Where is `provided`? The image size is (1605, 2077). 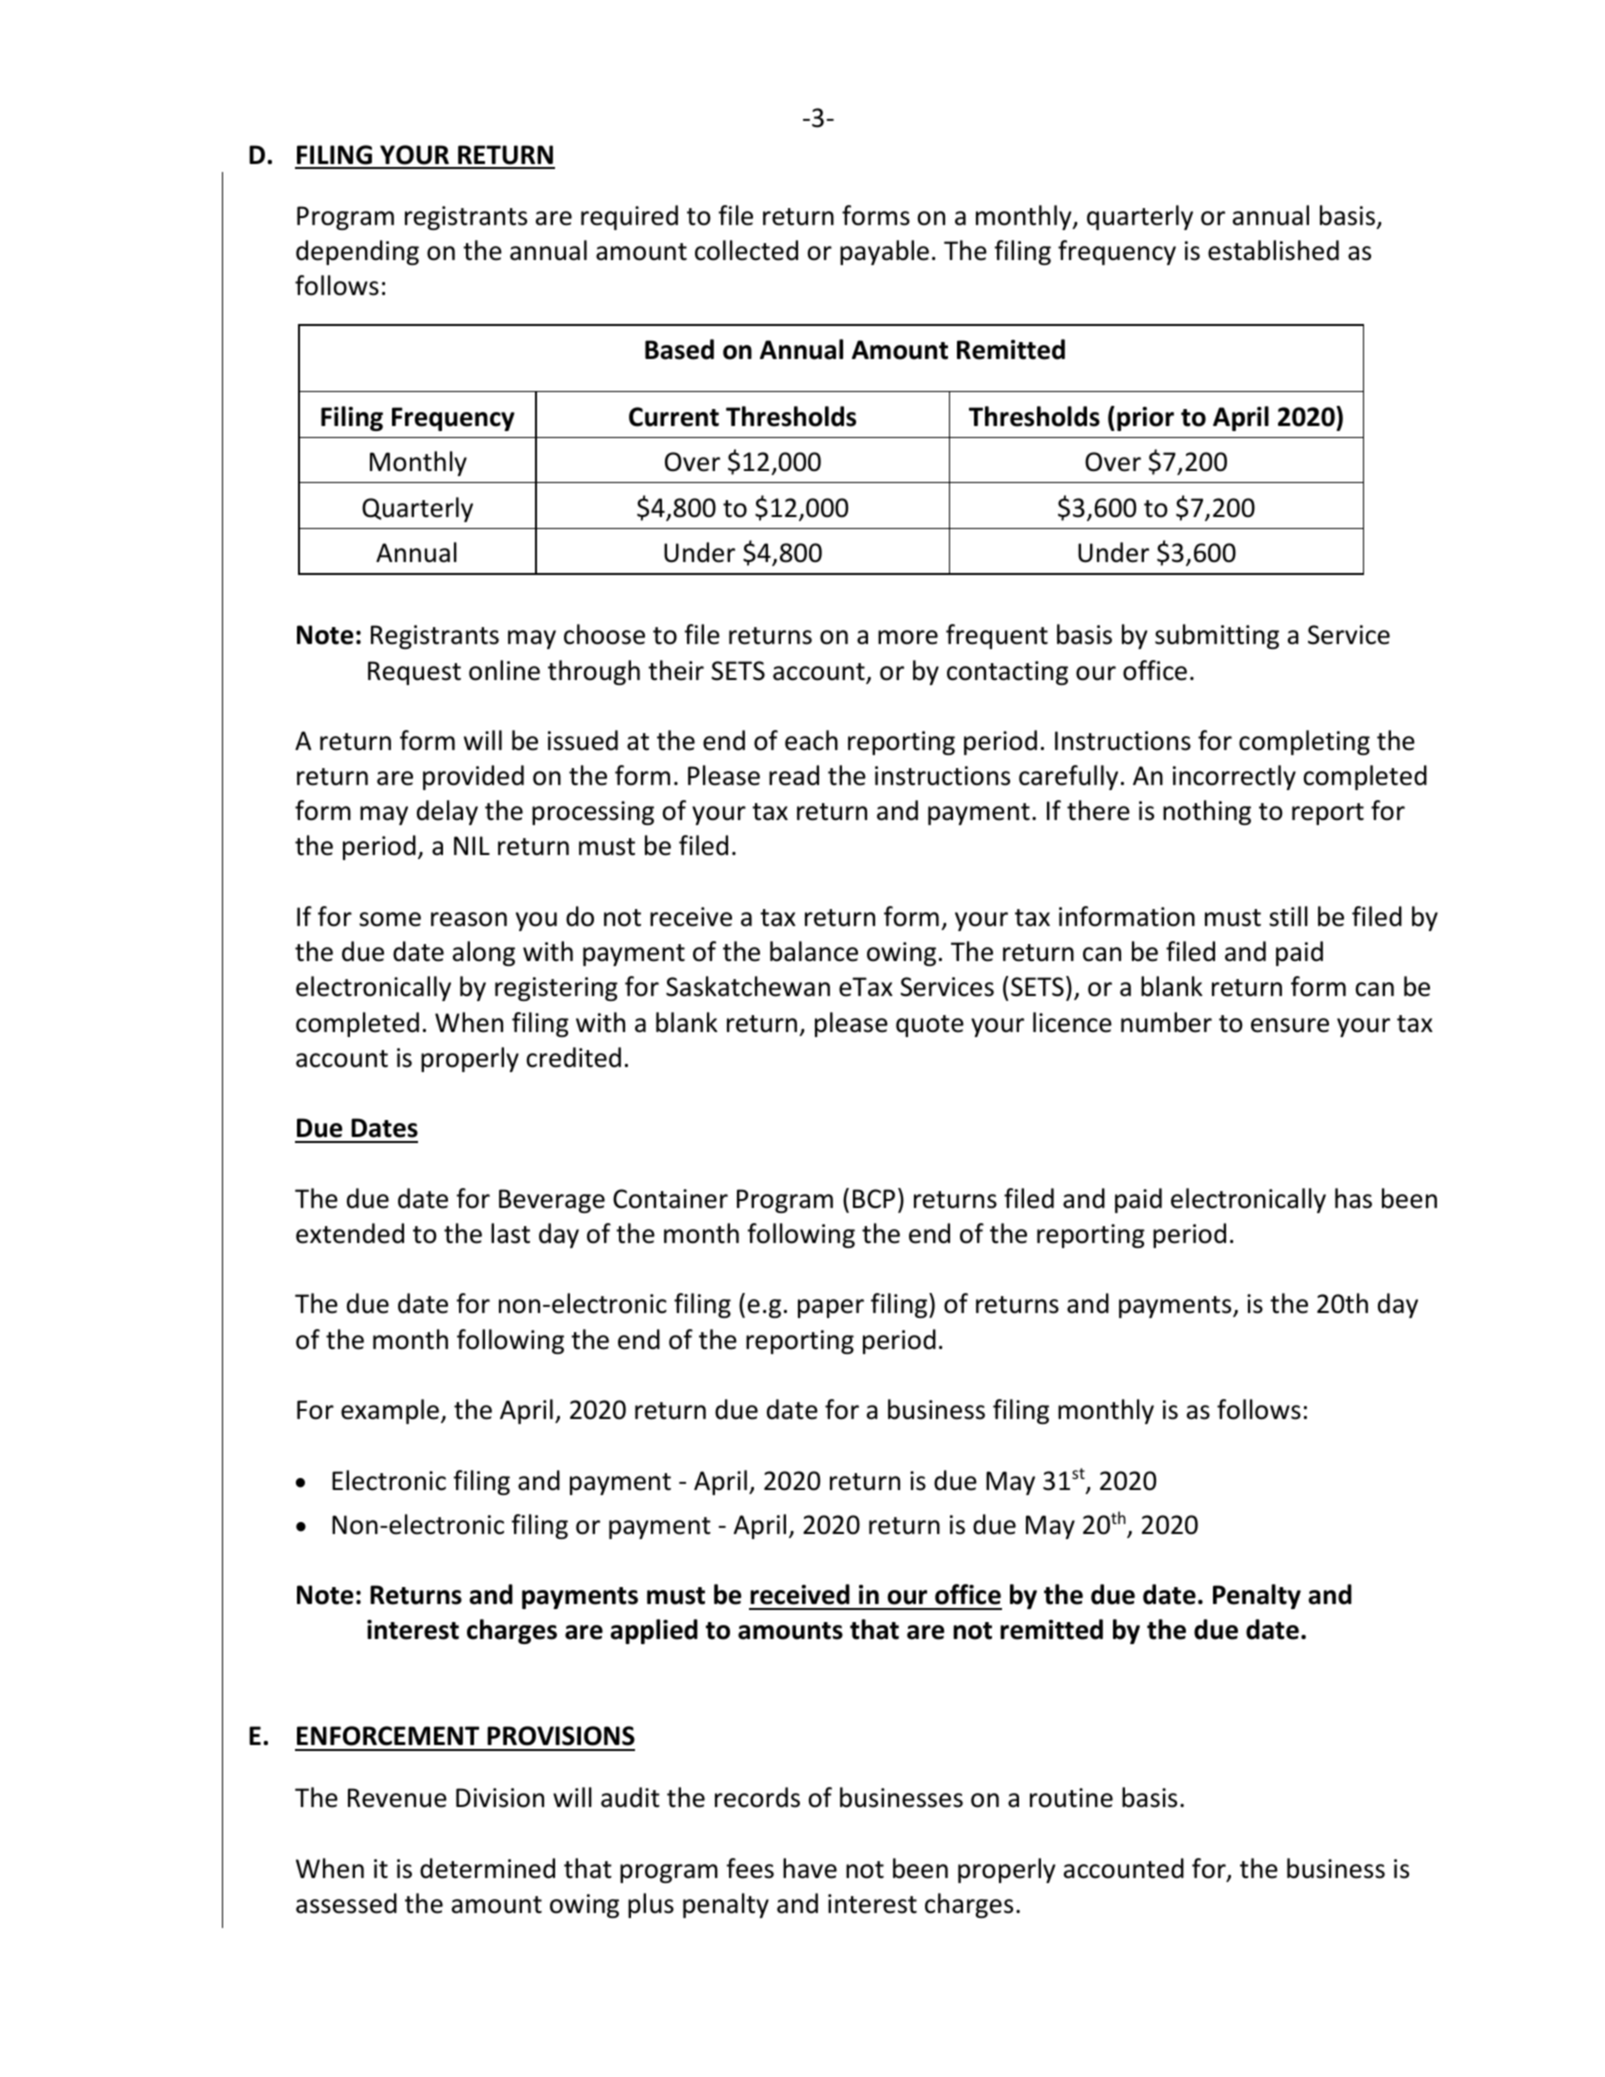 provided is located at coordinates (473, 777).
